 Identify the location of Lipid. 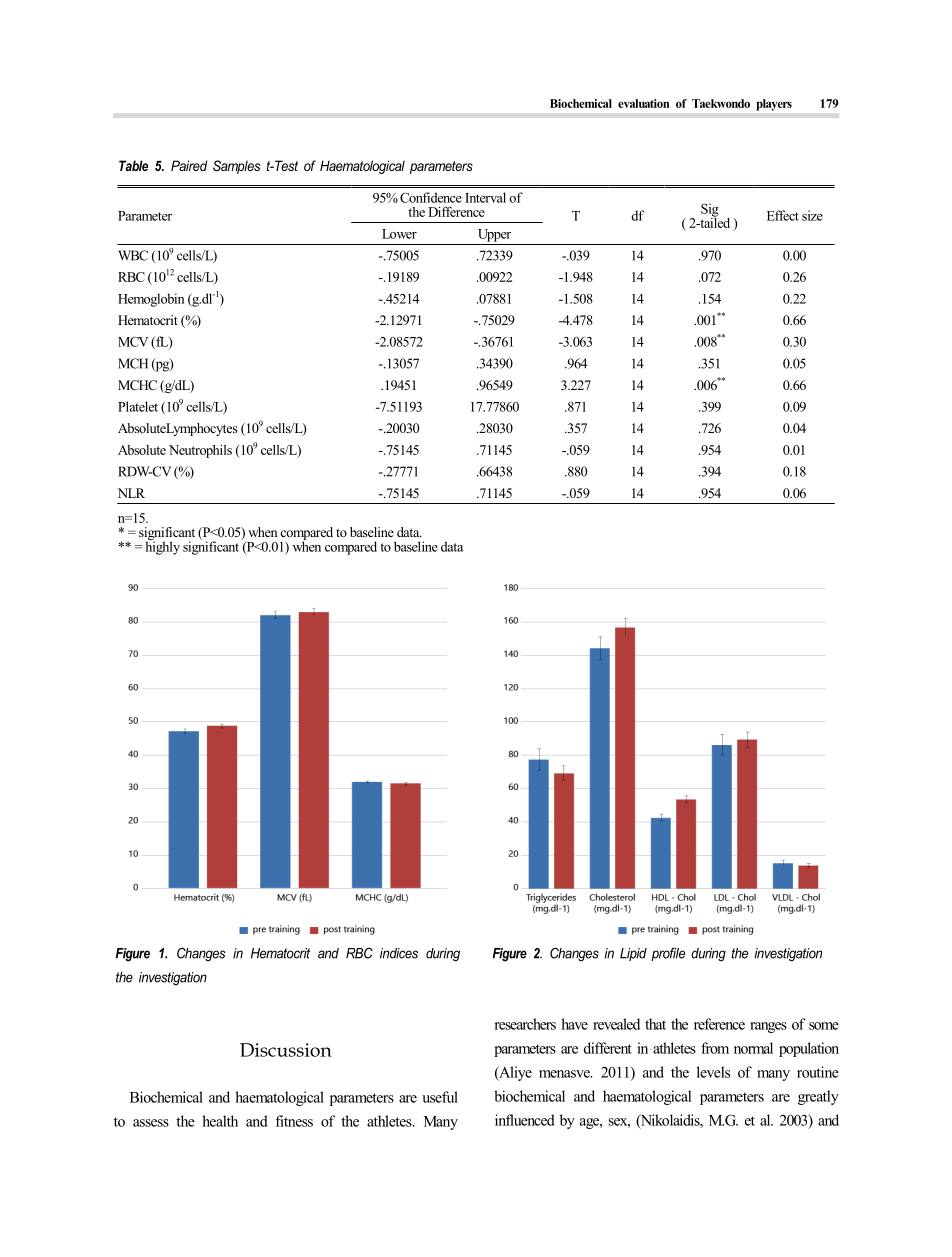
(633, 954).
